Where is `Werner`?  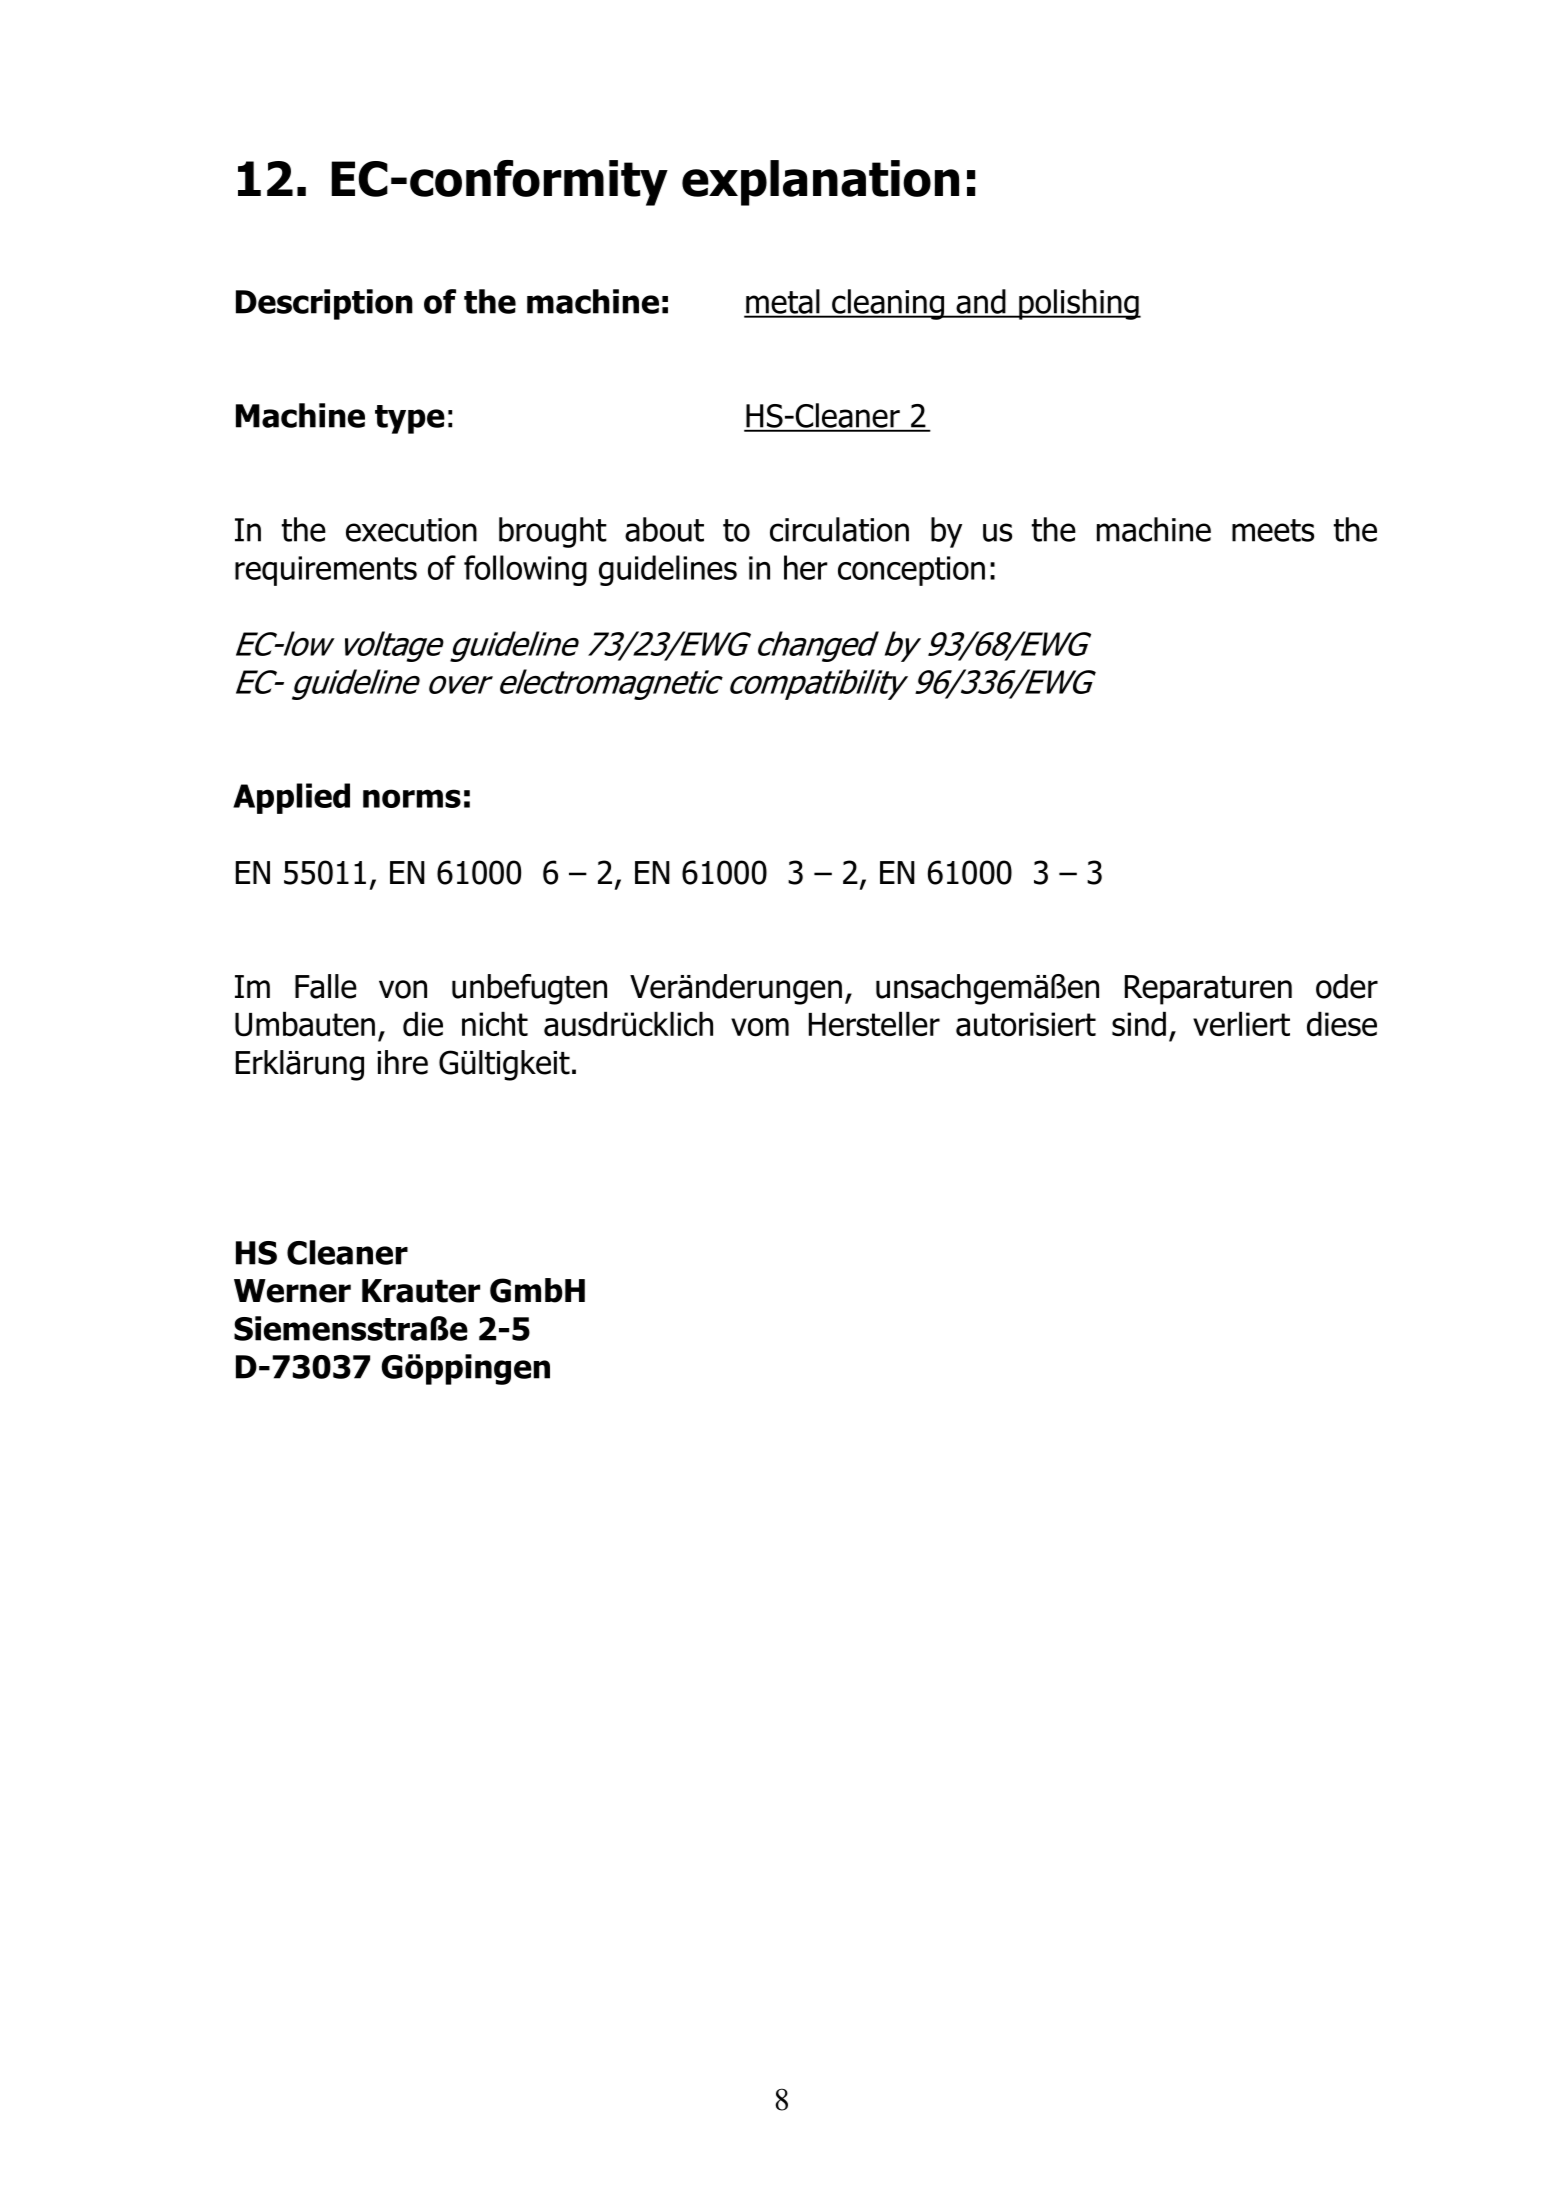
Werner is located at coordinates (292, 1291).
